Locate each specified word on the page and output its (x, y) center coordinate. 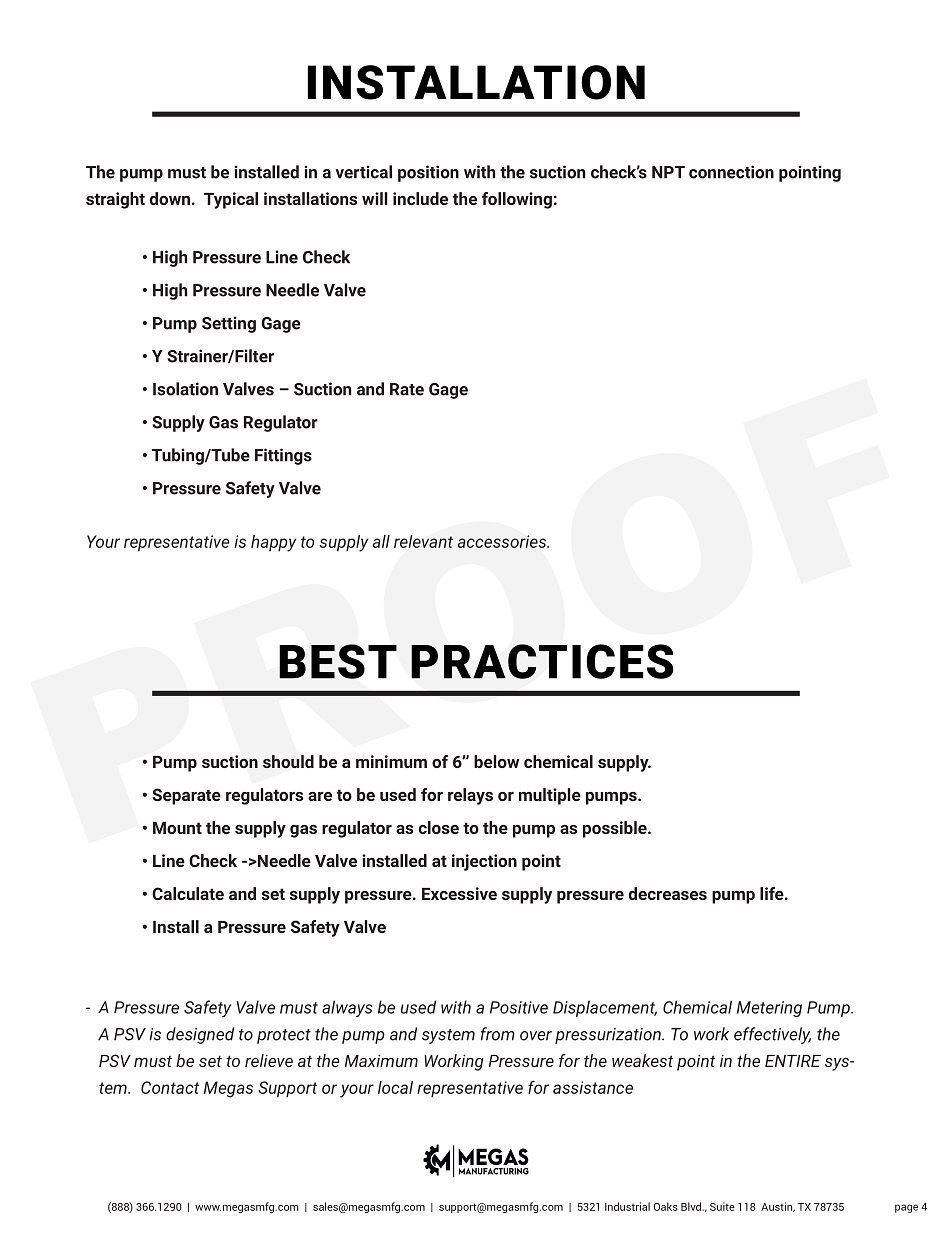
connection (731, 172)
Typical (231, 200)
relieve (269, 1060)
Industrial (627, 1206)
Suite (722, 1206)
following (517, 200)
